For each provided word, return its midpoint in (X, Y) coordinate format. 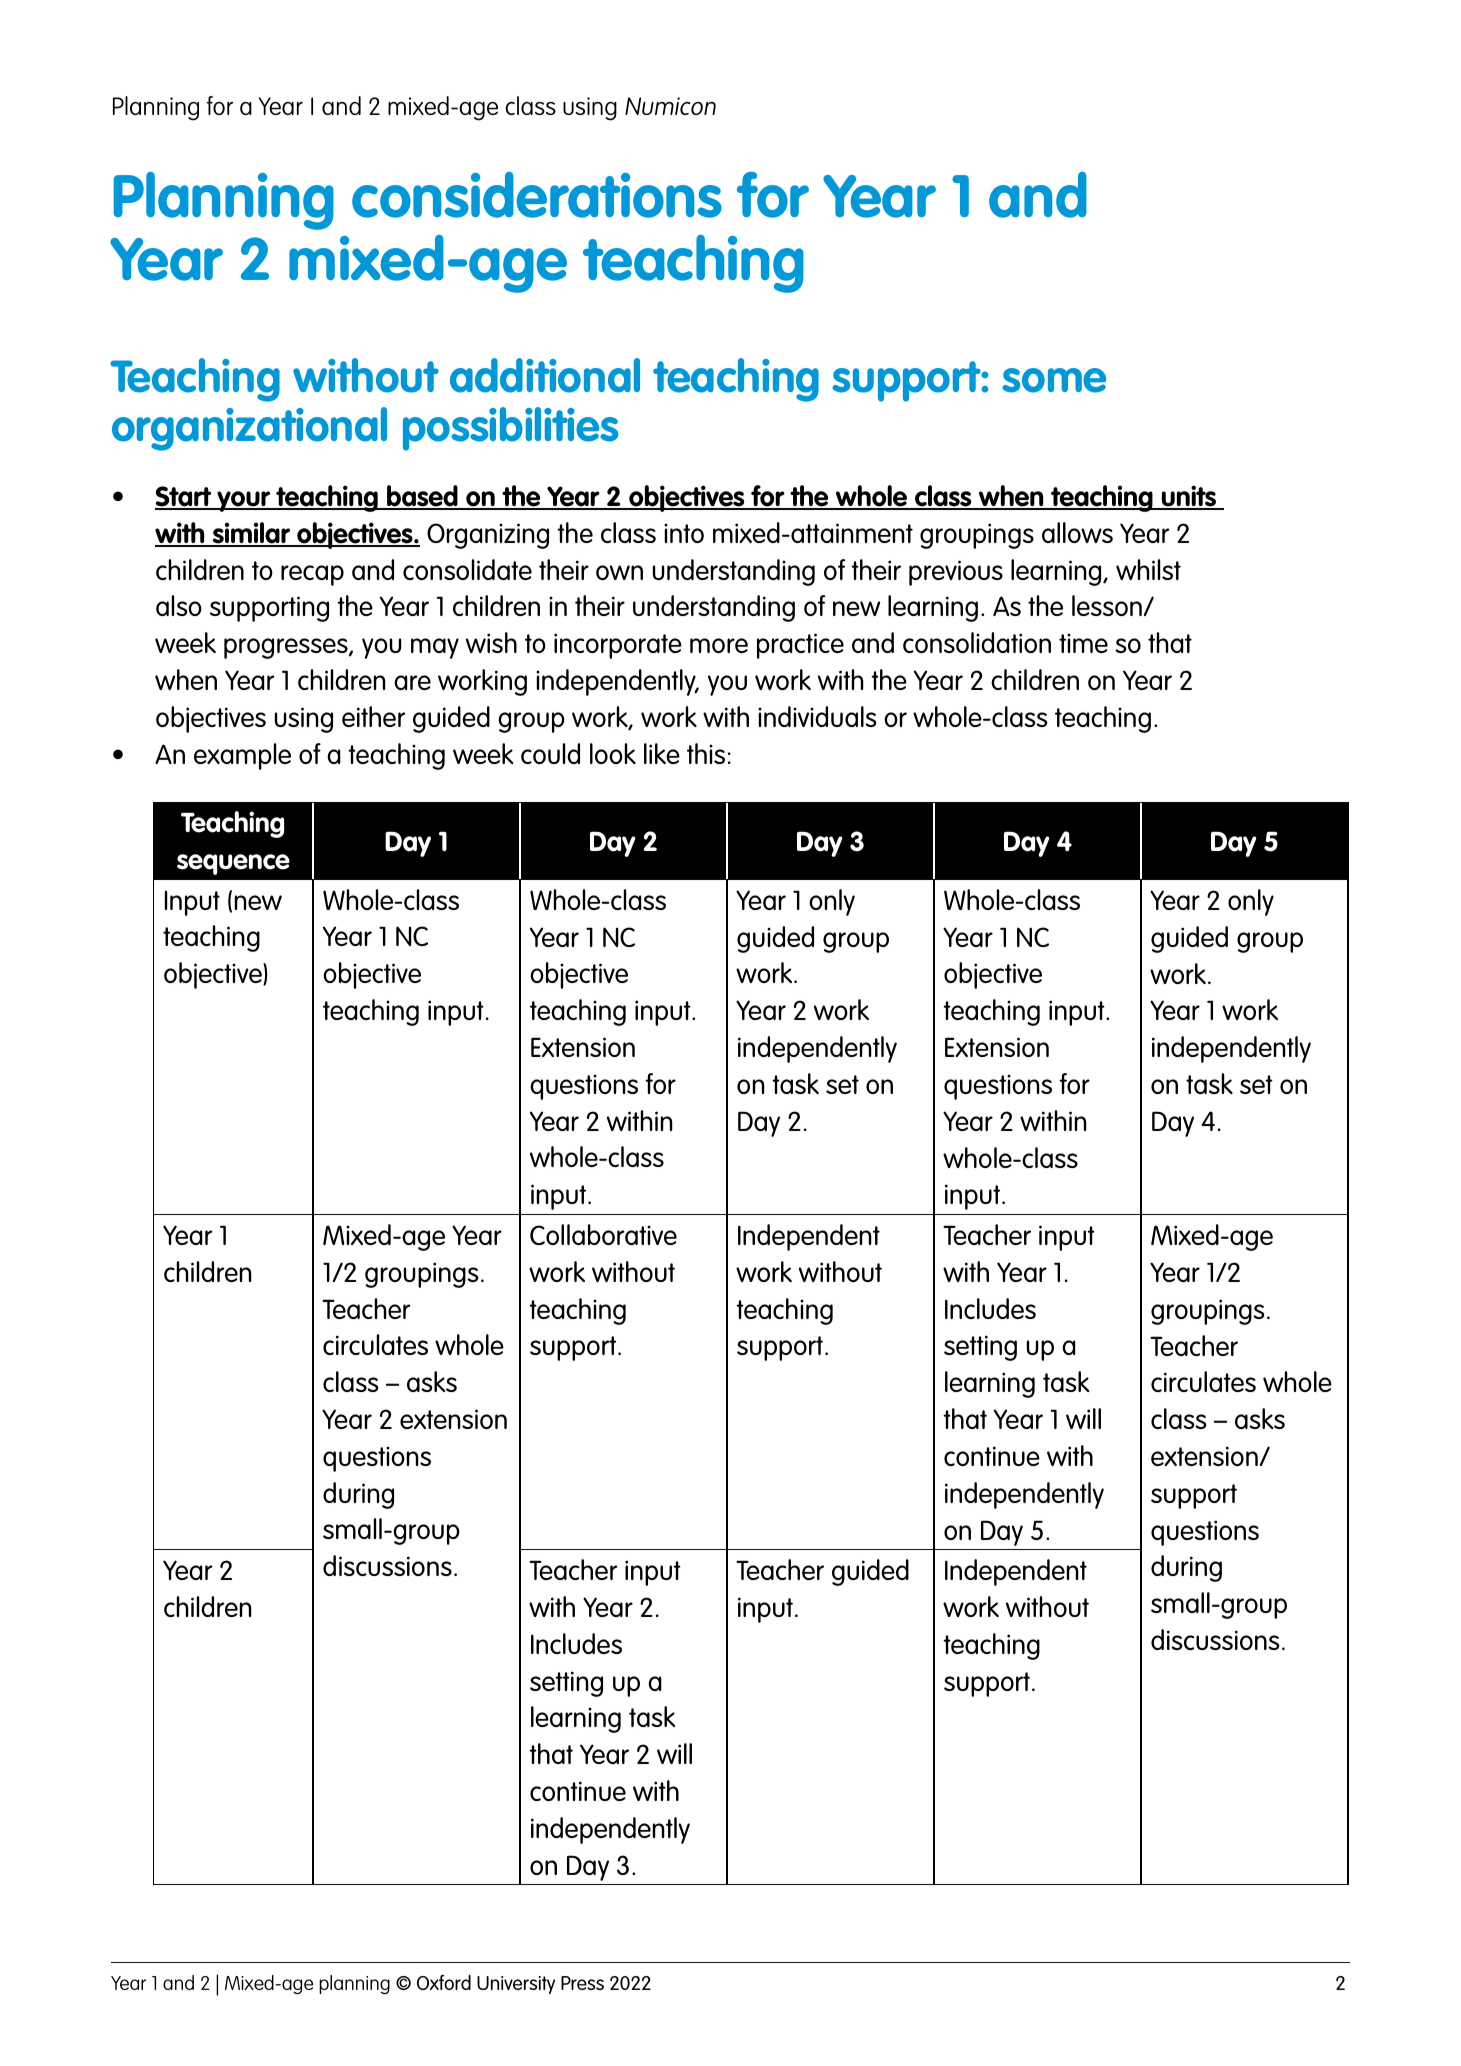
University (516, 1985)
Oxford (444, 1982)
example (242, 756)
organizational (249, 429)
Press (582, 1983)
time (1083, 643)
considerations (537, 195)
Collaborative (603, 1234)
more (719, 645)
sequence (233, 864)
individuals (817, 716)
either (374, 716)
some (1054, 380)
